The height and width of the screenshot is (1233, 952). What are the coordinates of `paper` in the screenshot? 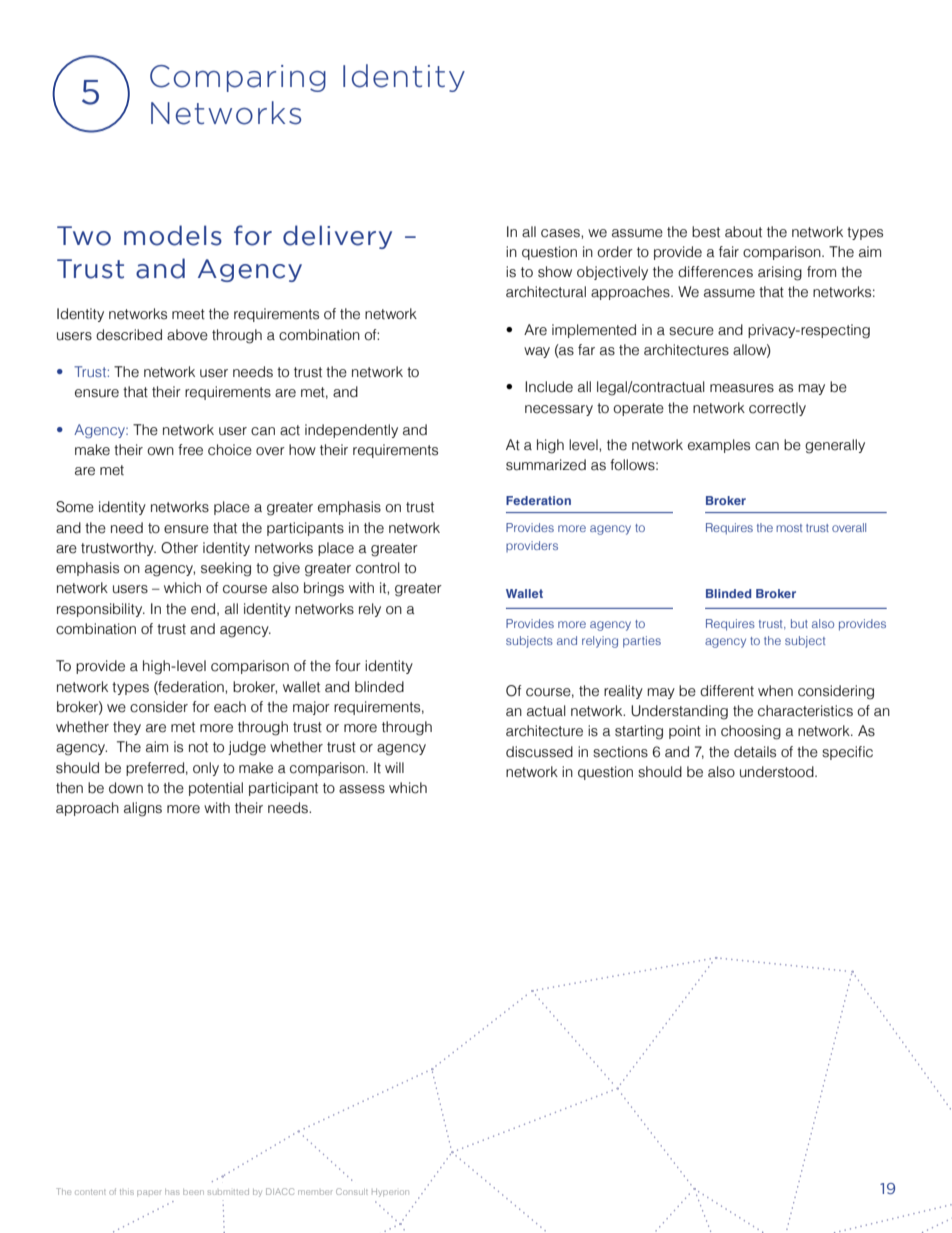 It's located at (149, 1193).
